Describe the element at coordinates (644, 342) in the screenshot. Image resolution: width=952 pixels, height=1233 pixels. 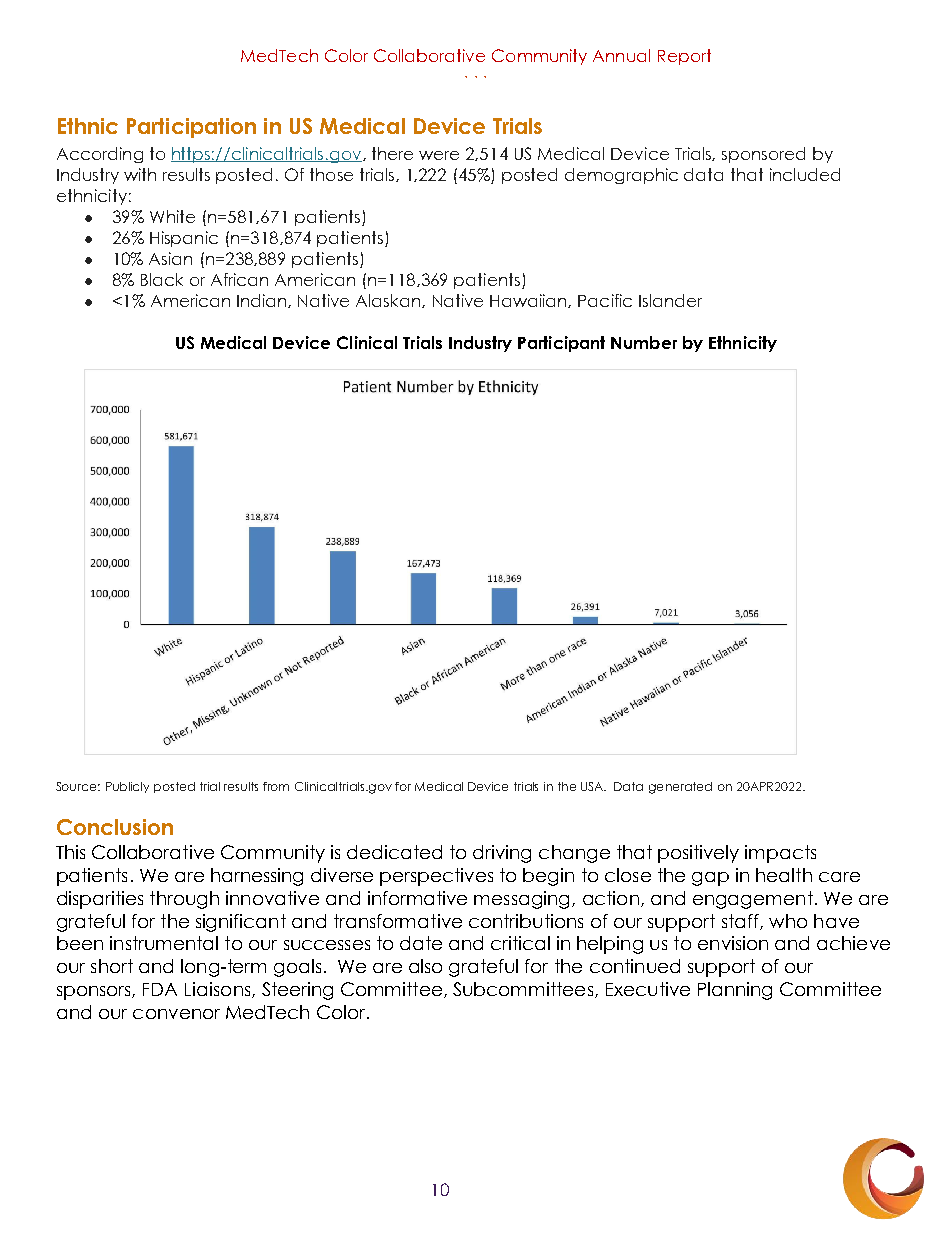
I see `Number` at that location.
